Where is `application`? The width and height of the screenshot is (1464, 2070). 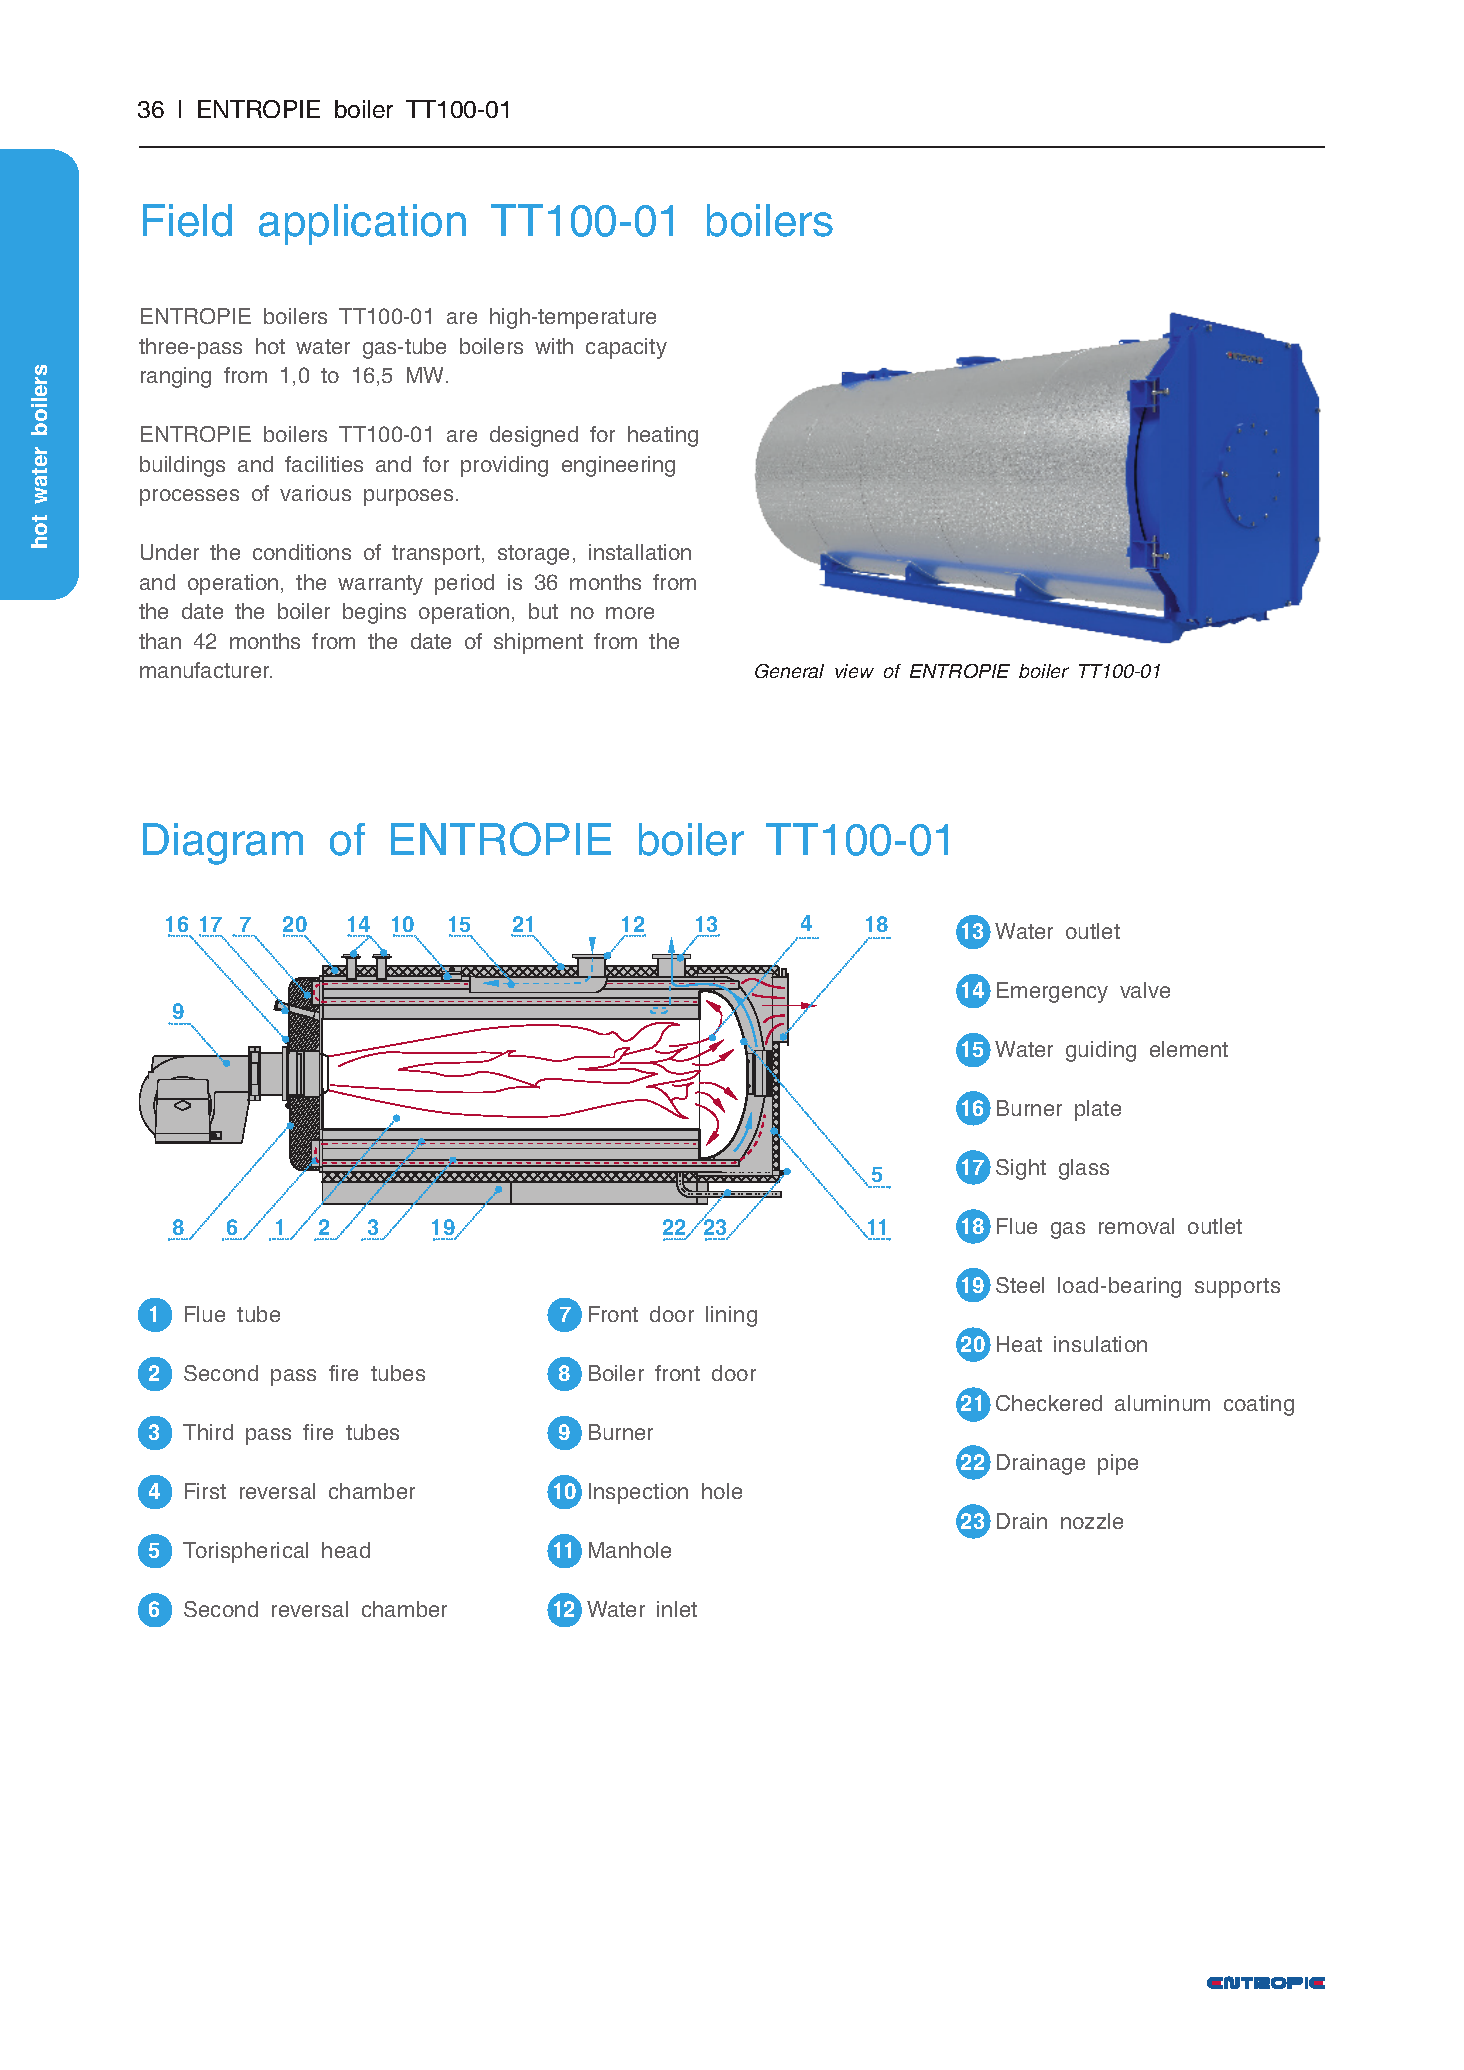 application is located at coordinates (362, 224).
